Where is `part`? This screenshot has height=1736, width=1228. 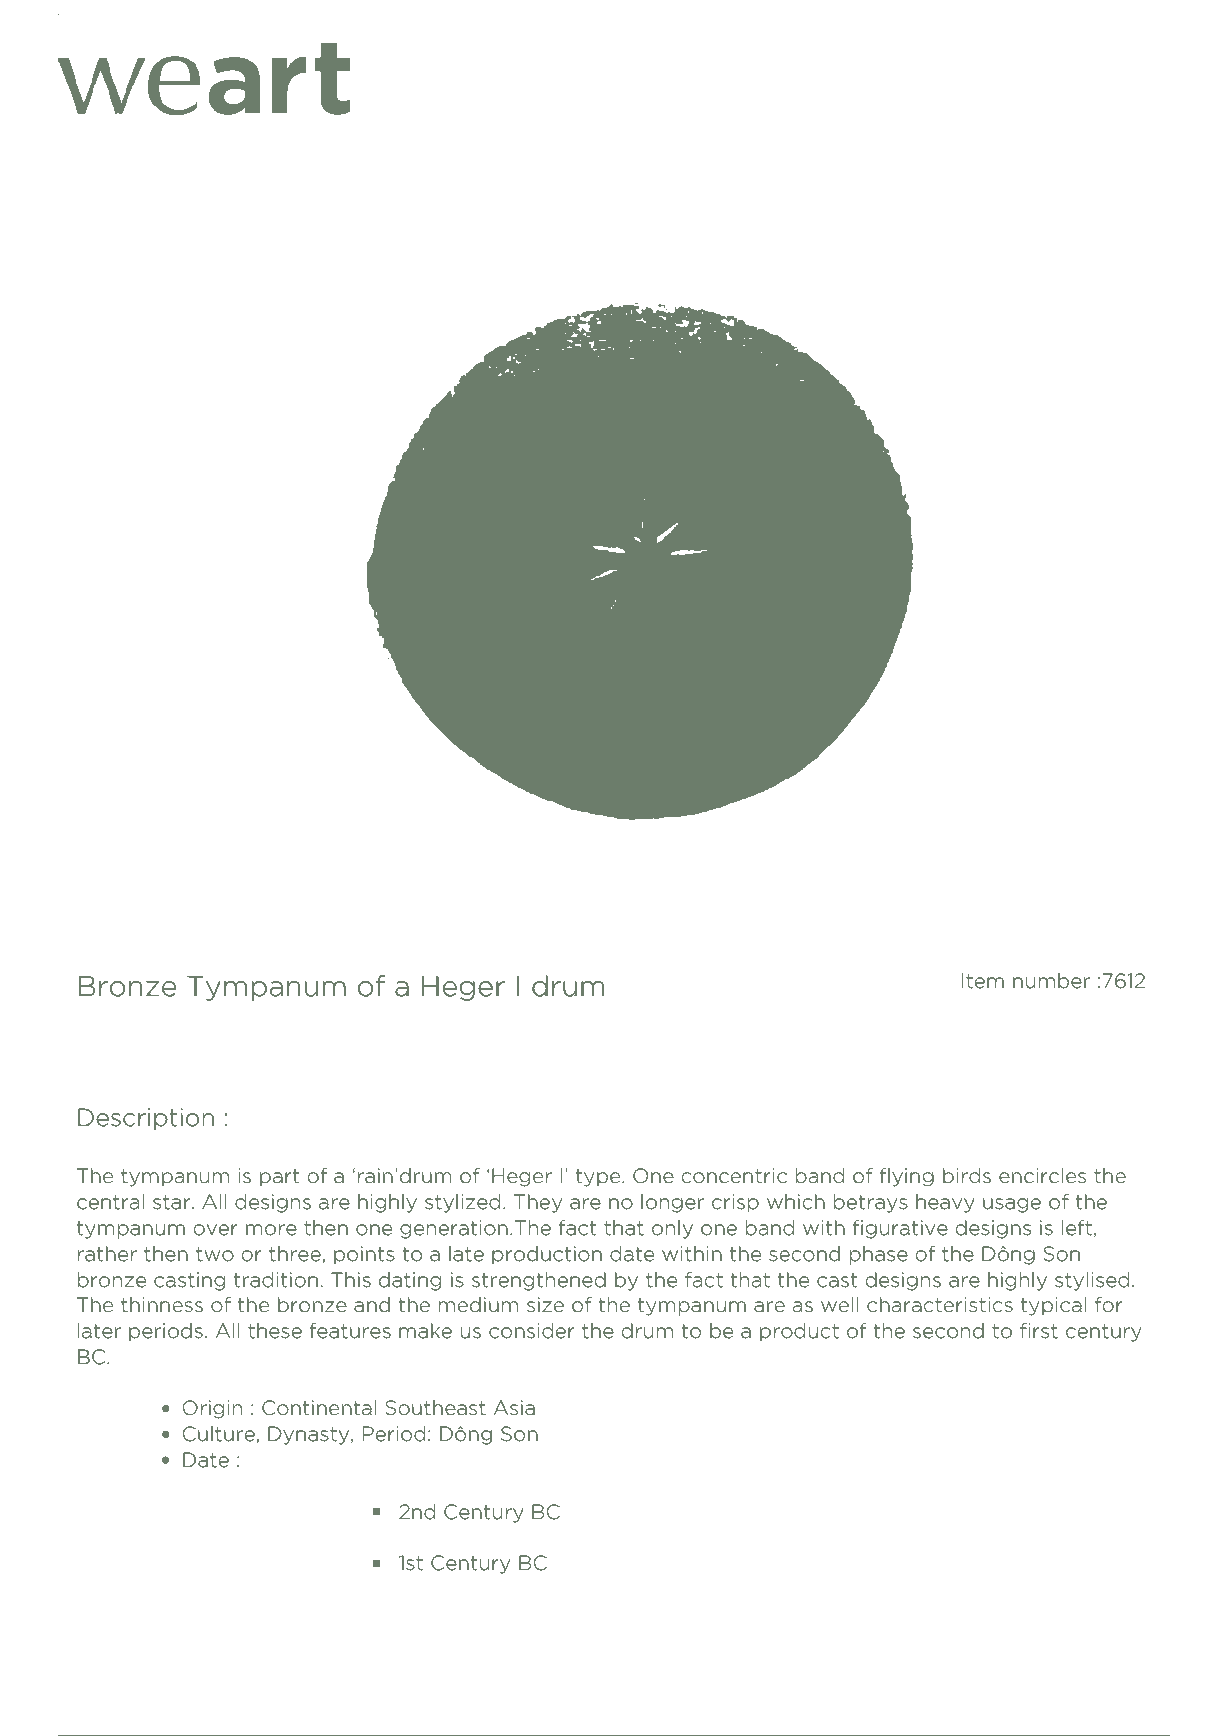
part is located at coordinates (280, 1178).
